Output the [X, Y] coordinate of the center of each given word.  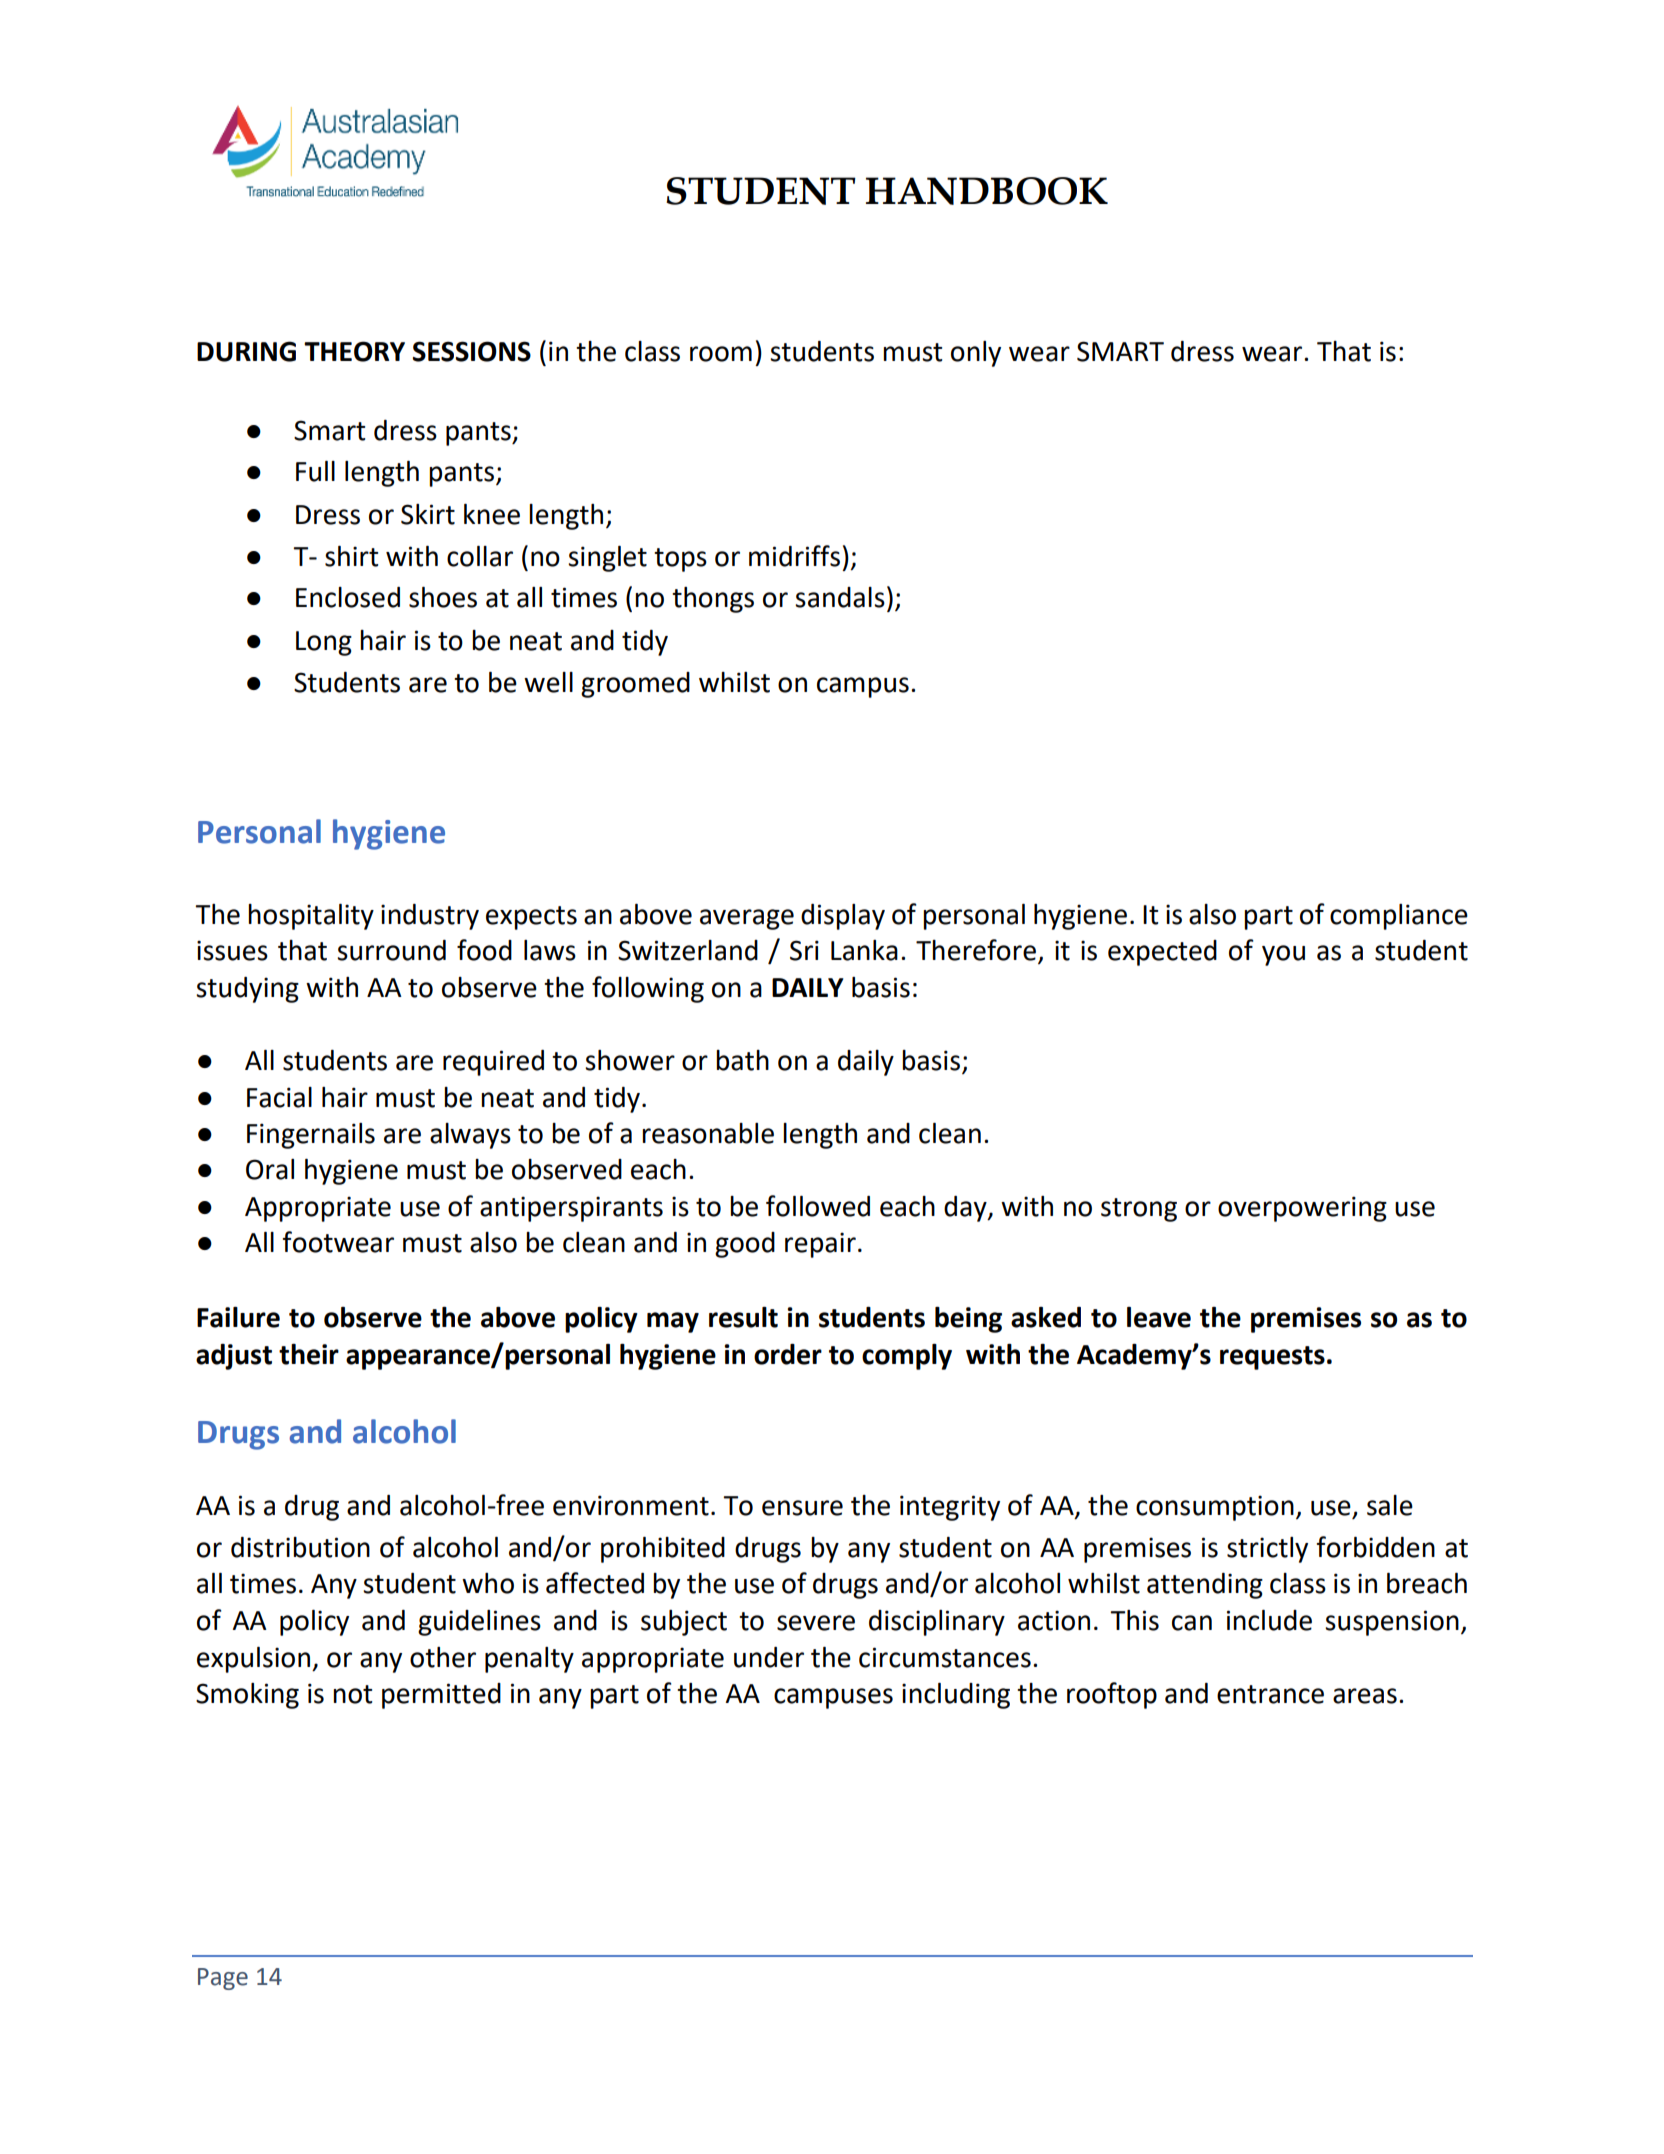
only [976, 354]
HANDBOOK [987, 191]
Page [223, 1979]
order [788, 1354]
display [843, 917]
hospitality [311, 917]
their [309, 1354]
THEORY [354, 351]
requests [1272, 1358]
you [1283, 955]
